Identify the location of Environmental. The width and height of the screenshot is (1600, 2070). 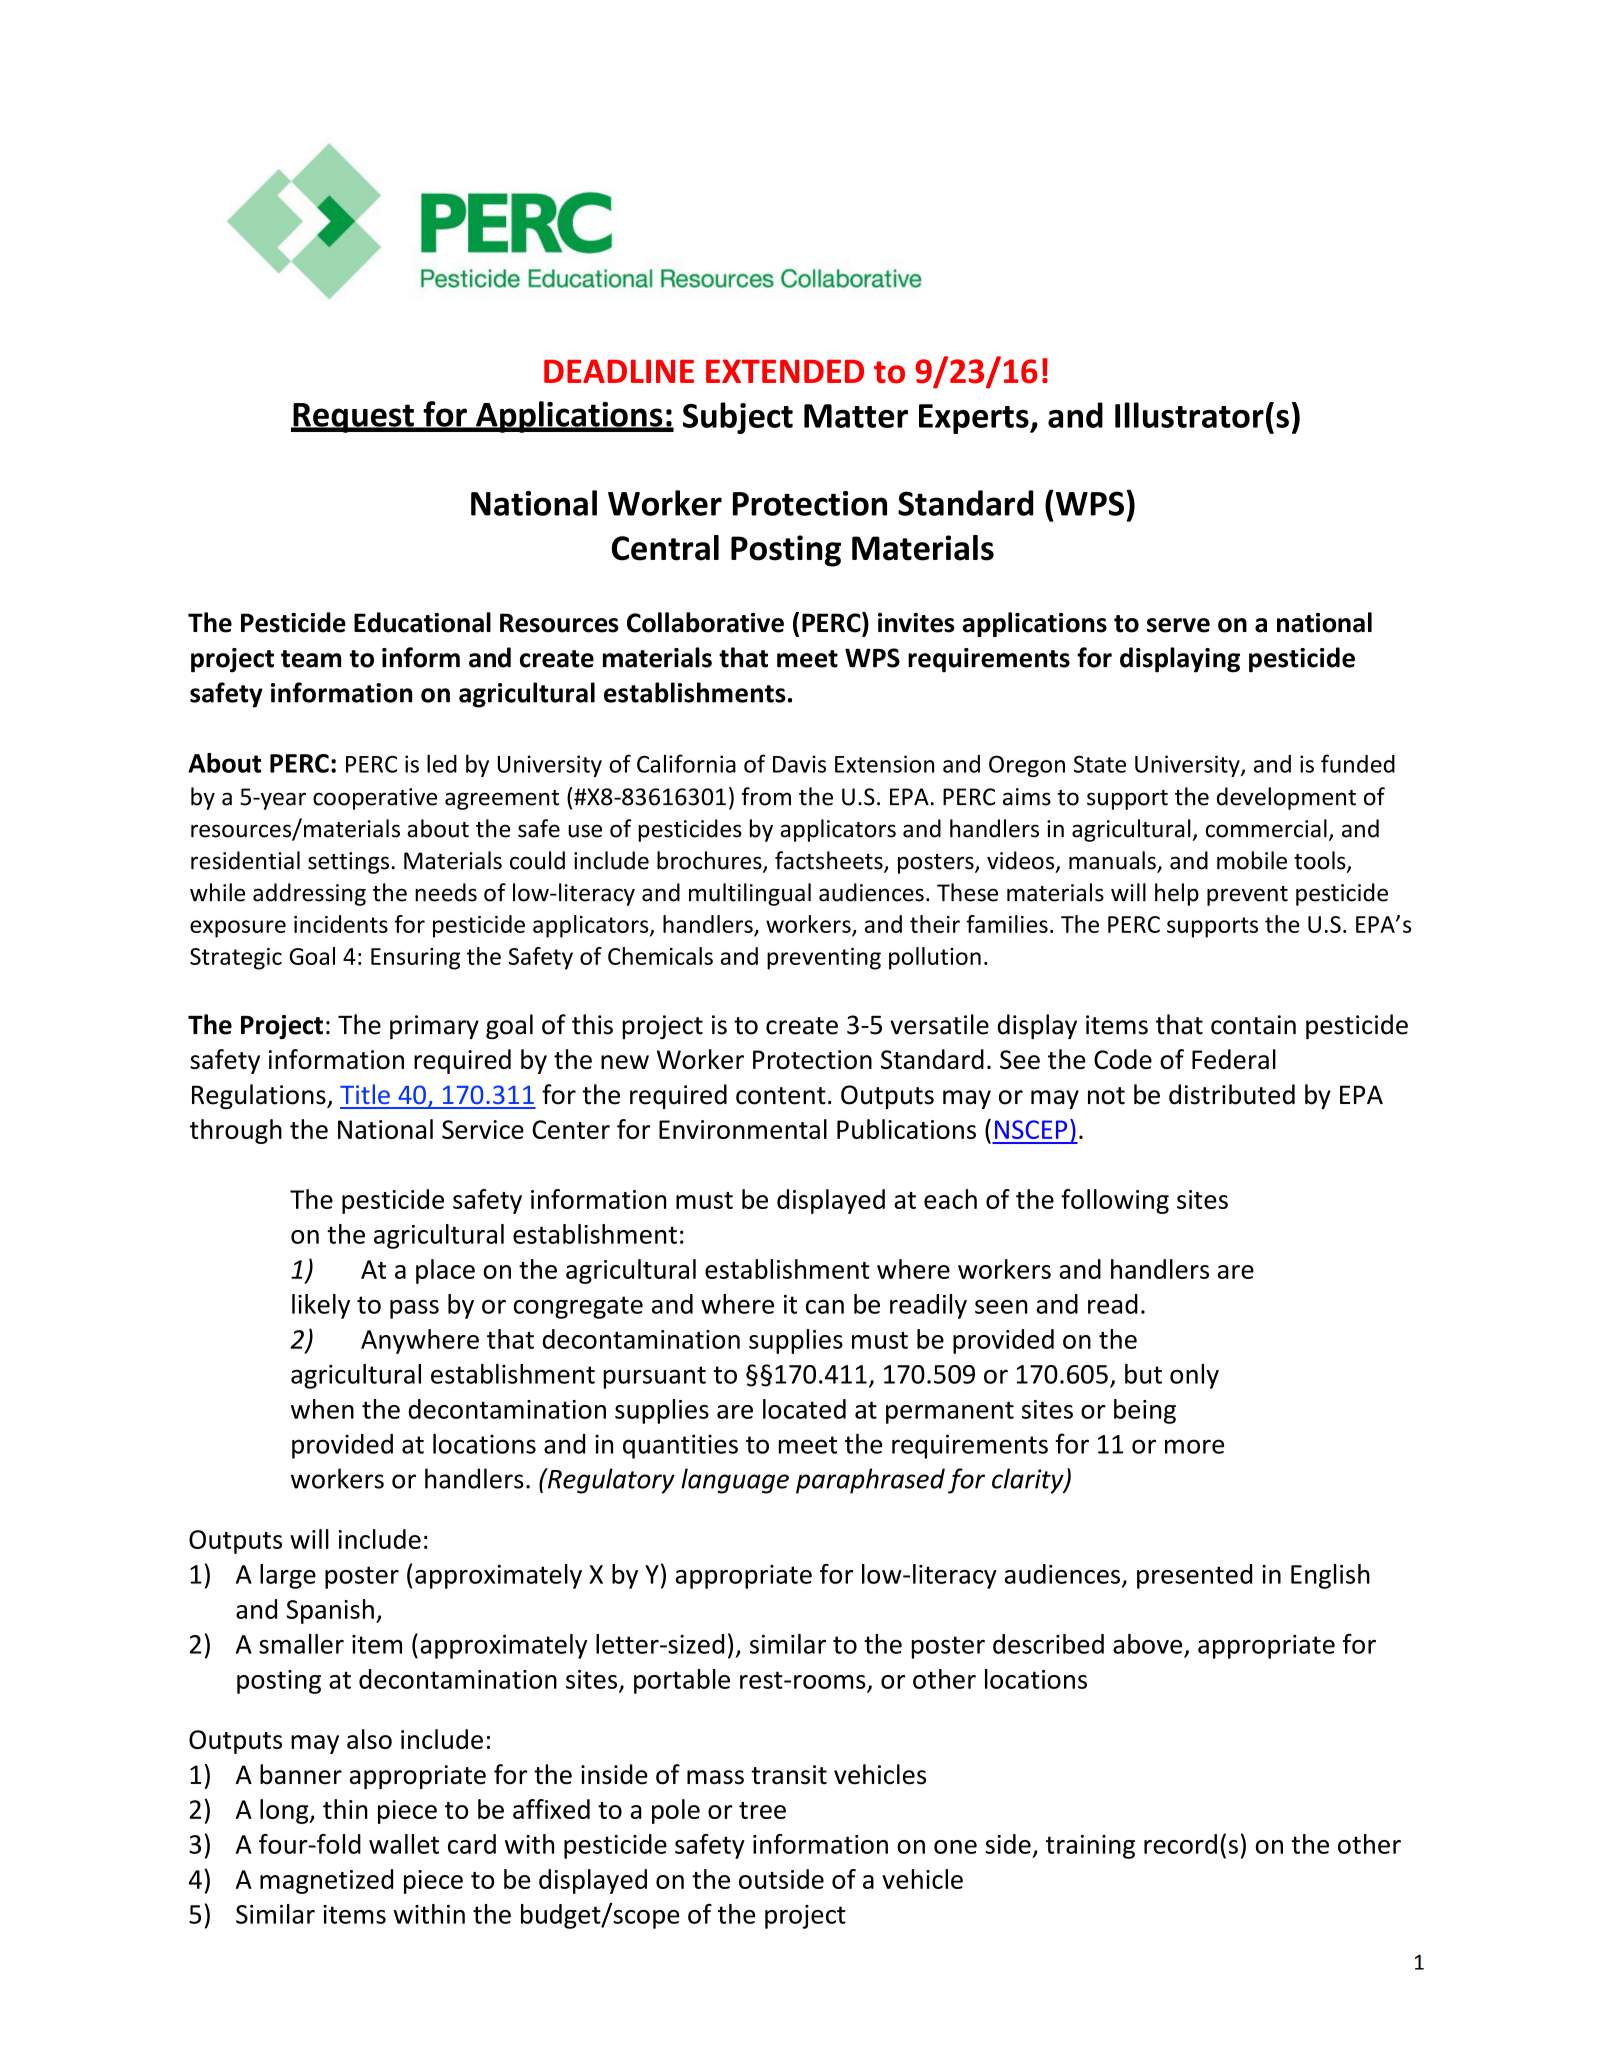
(743, 1129).
